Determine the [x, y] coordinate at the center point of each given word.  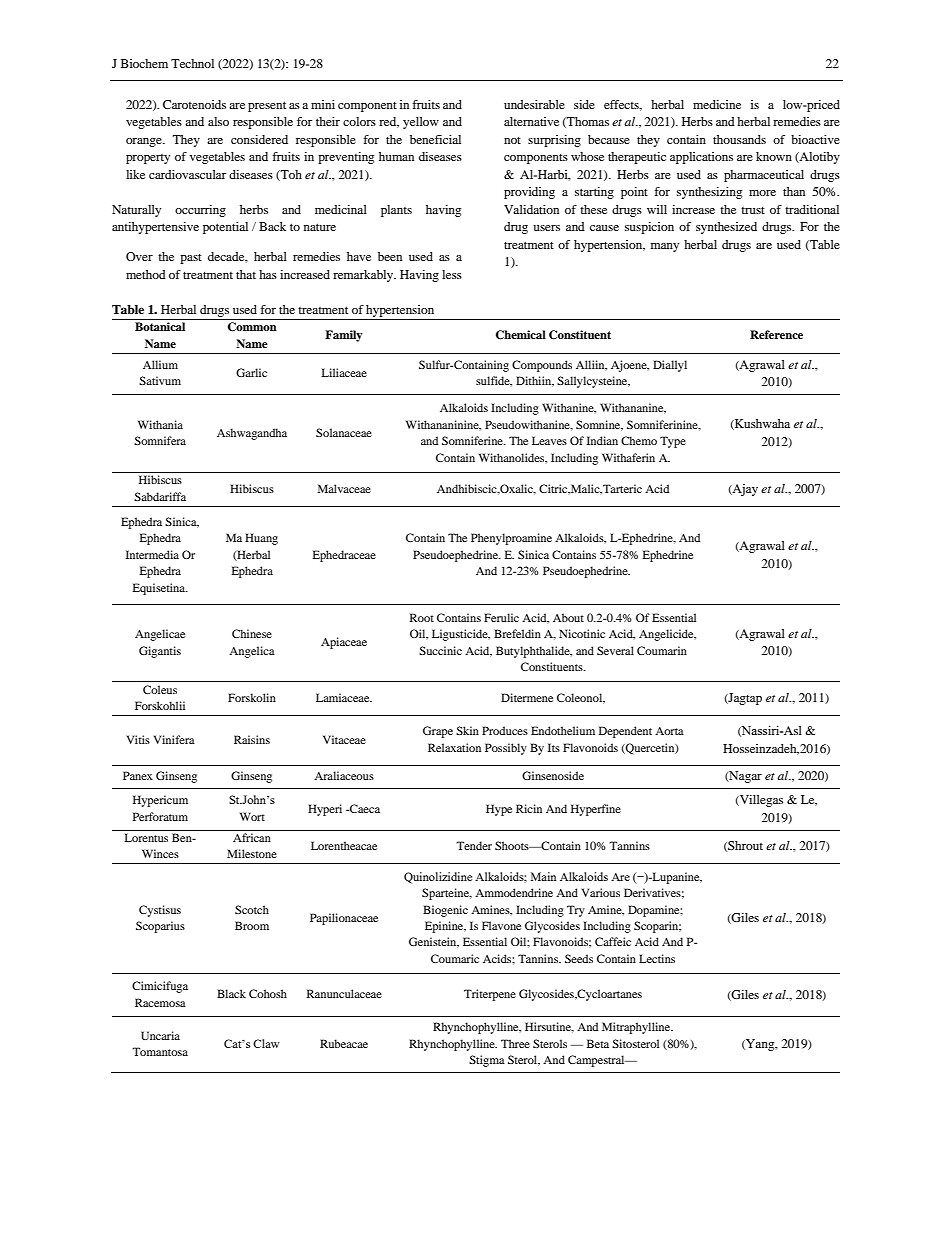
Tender [474, 845]
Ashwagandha [252, 434]
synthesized [726, 228]
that [246, 274]
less [452, 274]
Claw [266, 1043]
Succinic [440, 650]
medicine [717, 104]
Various [601, 892]
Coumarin [662, 650]
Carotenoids [194, 104]
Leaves [549, 440]
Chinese [252, 633]
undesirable [534, 104]
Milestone [252, 853]
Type [673, 442]
